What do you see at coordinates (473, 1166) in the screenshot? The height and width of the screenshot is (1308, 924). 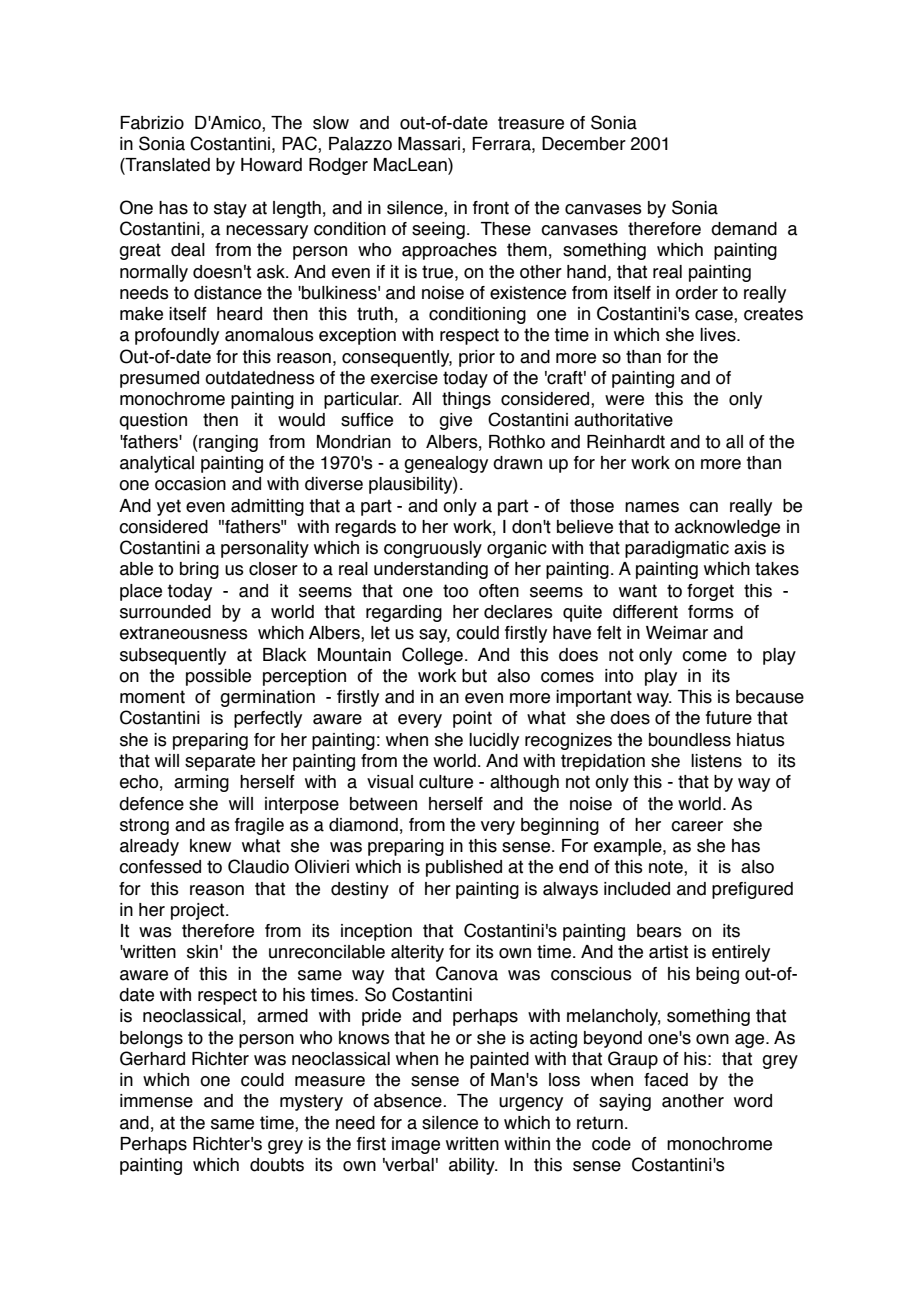 I see `ability` at bounding box center [473, 1166].
